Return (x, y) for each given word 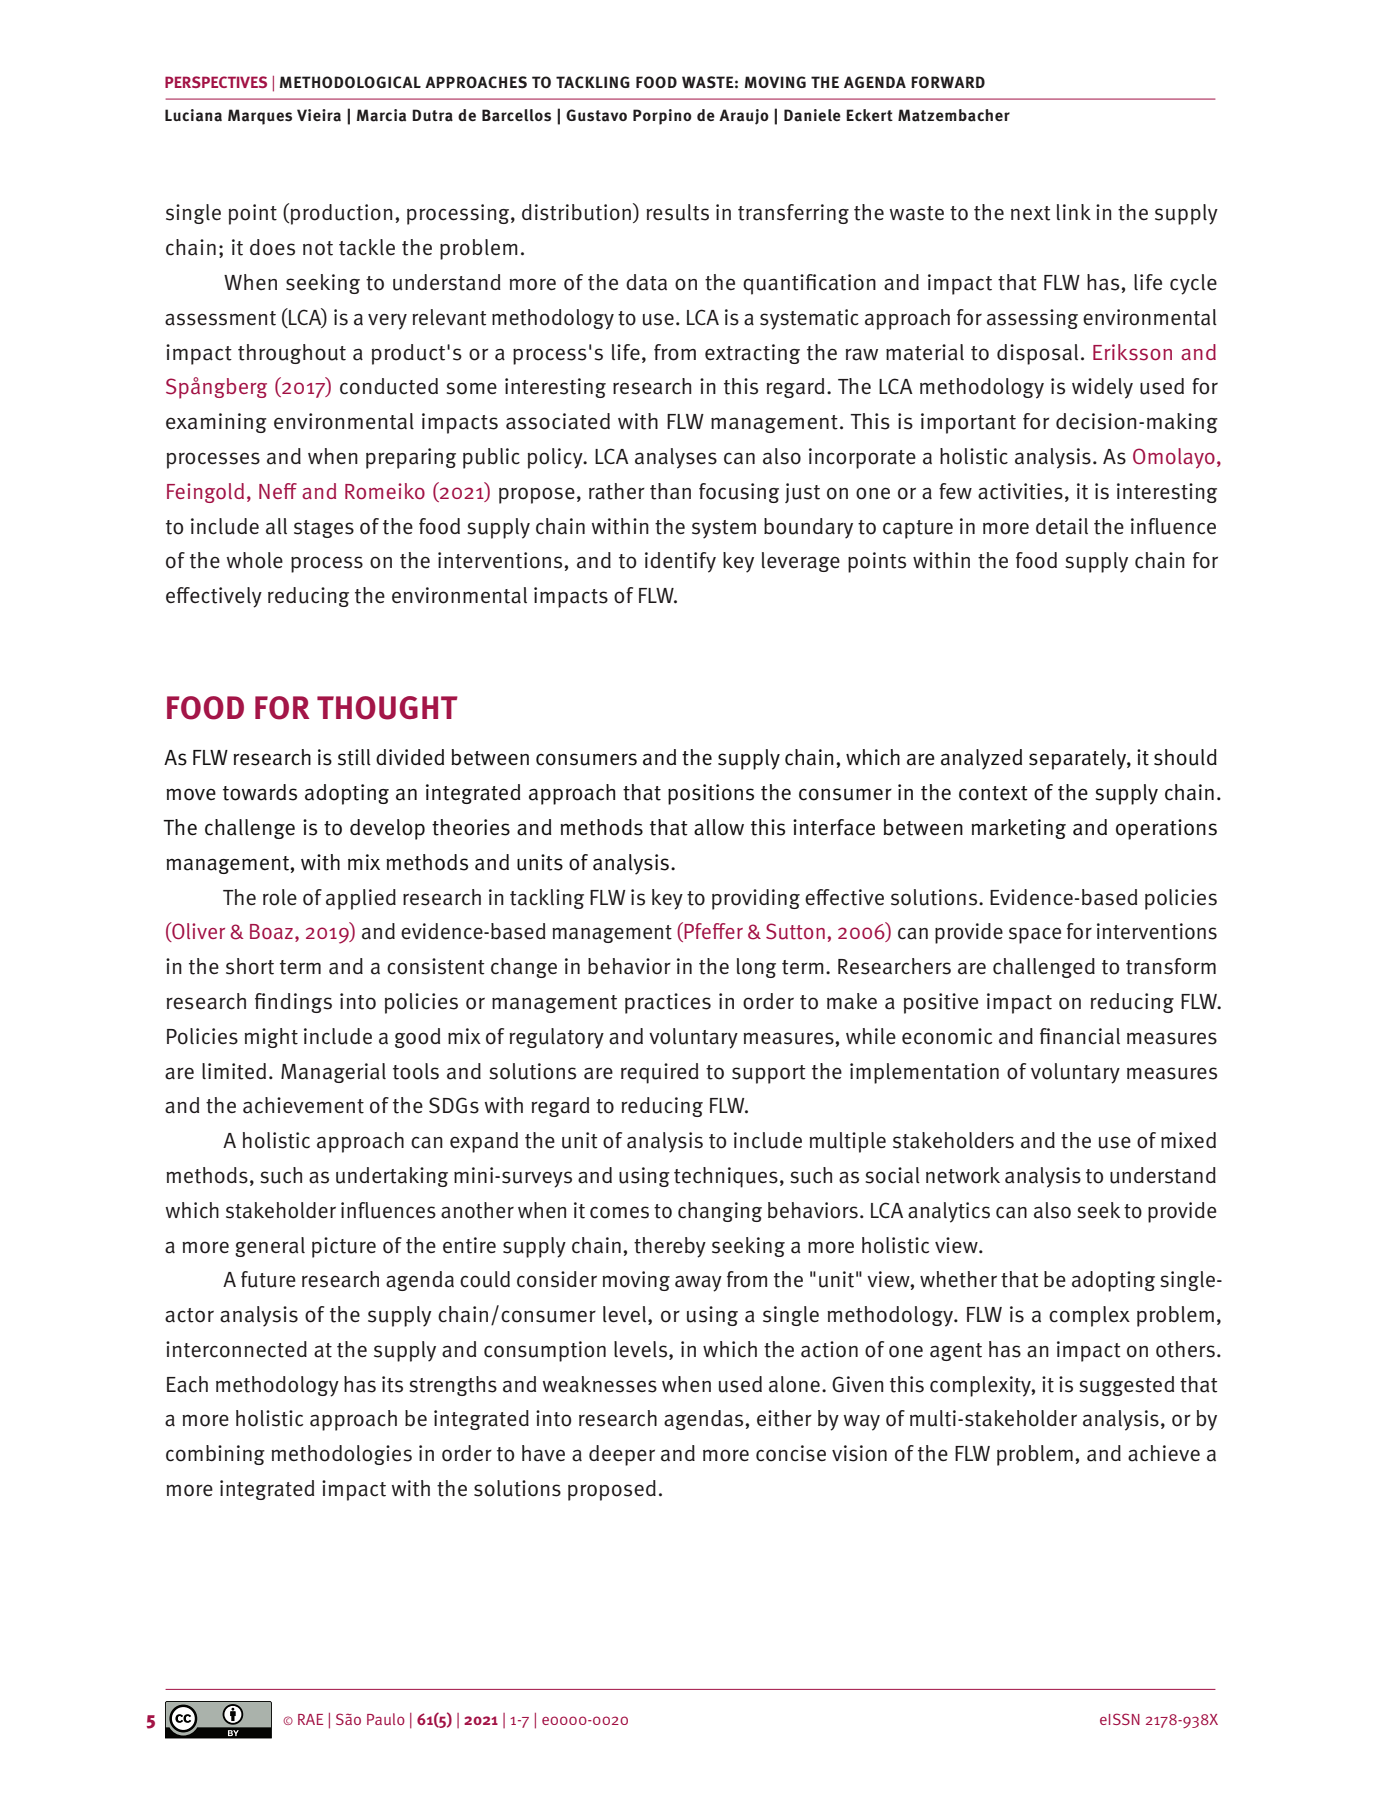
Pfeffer (712, 932)
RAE (310, 1719)
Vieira (319, 115)
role (280, 897)
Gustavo (596, 115)
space (1035, 935)
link (1074, 212)
